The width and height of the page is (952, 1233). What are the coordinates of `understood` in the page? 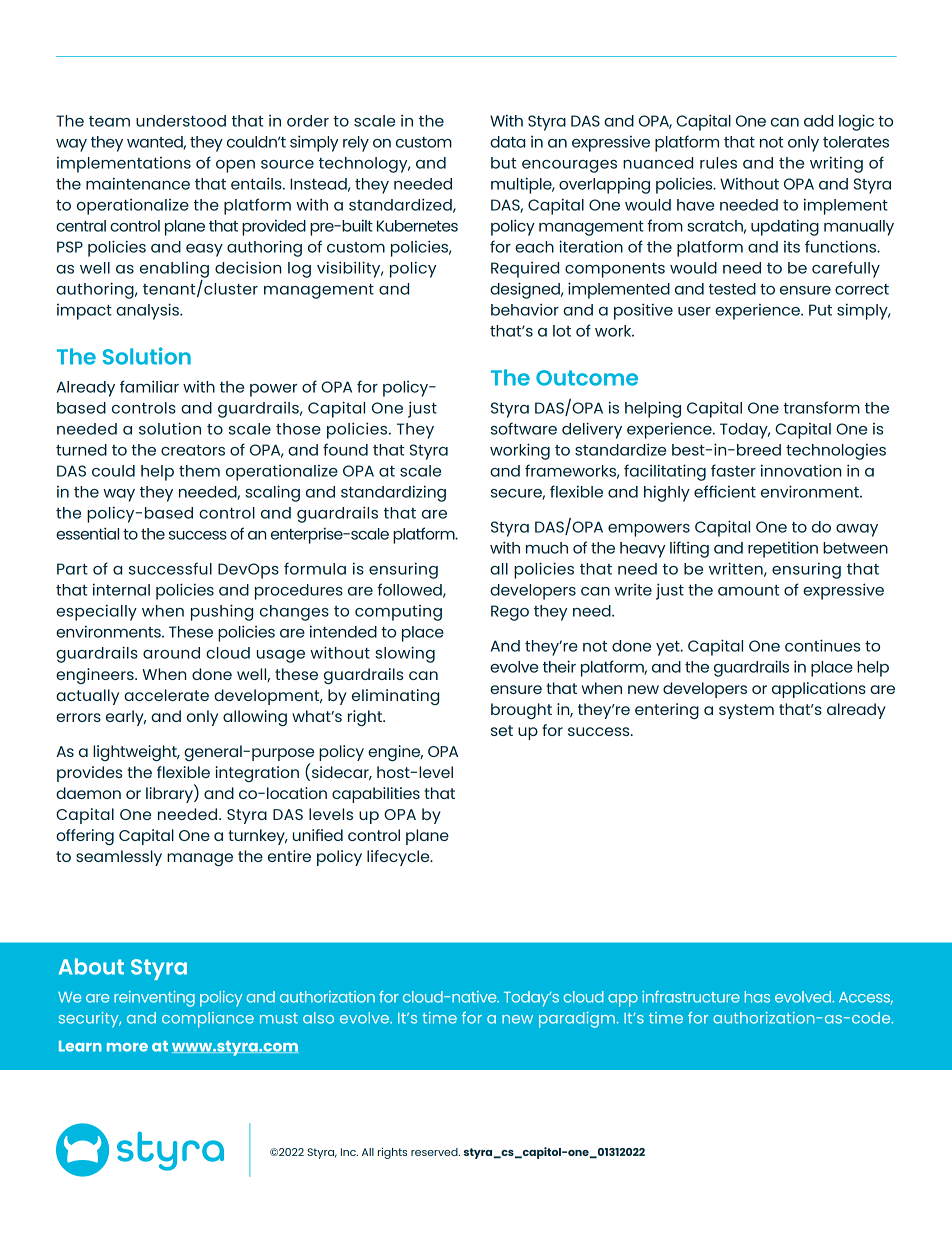 It's located at (181, 121).
